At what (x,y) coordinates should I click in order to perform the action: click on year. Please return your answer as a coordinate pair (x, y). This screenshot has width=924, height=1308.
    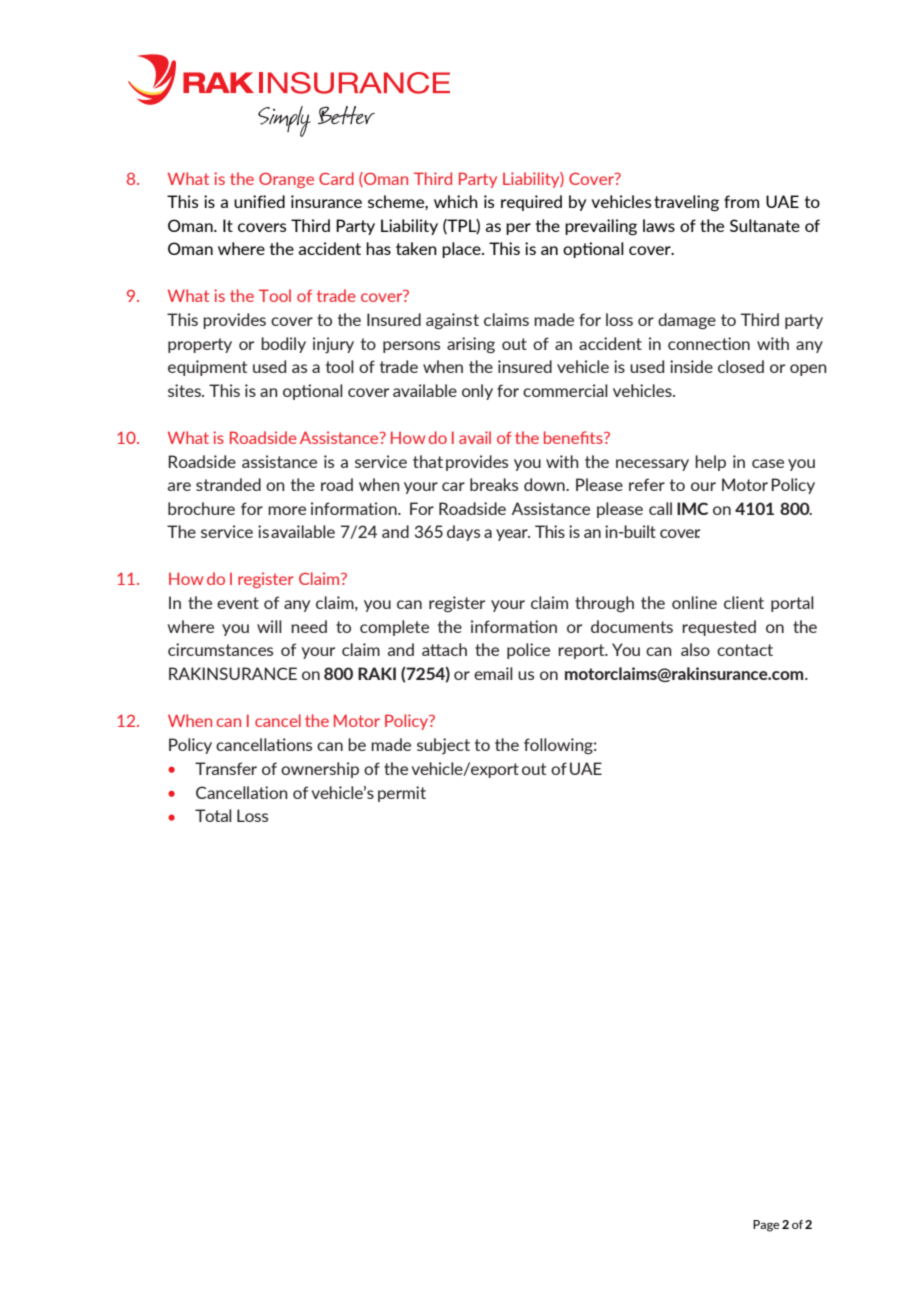
    Looking at the image, I should click on (513, 535).
